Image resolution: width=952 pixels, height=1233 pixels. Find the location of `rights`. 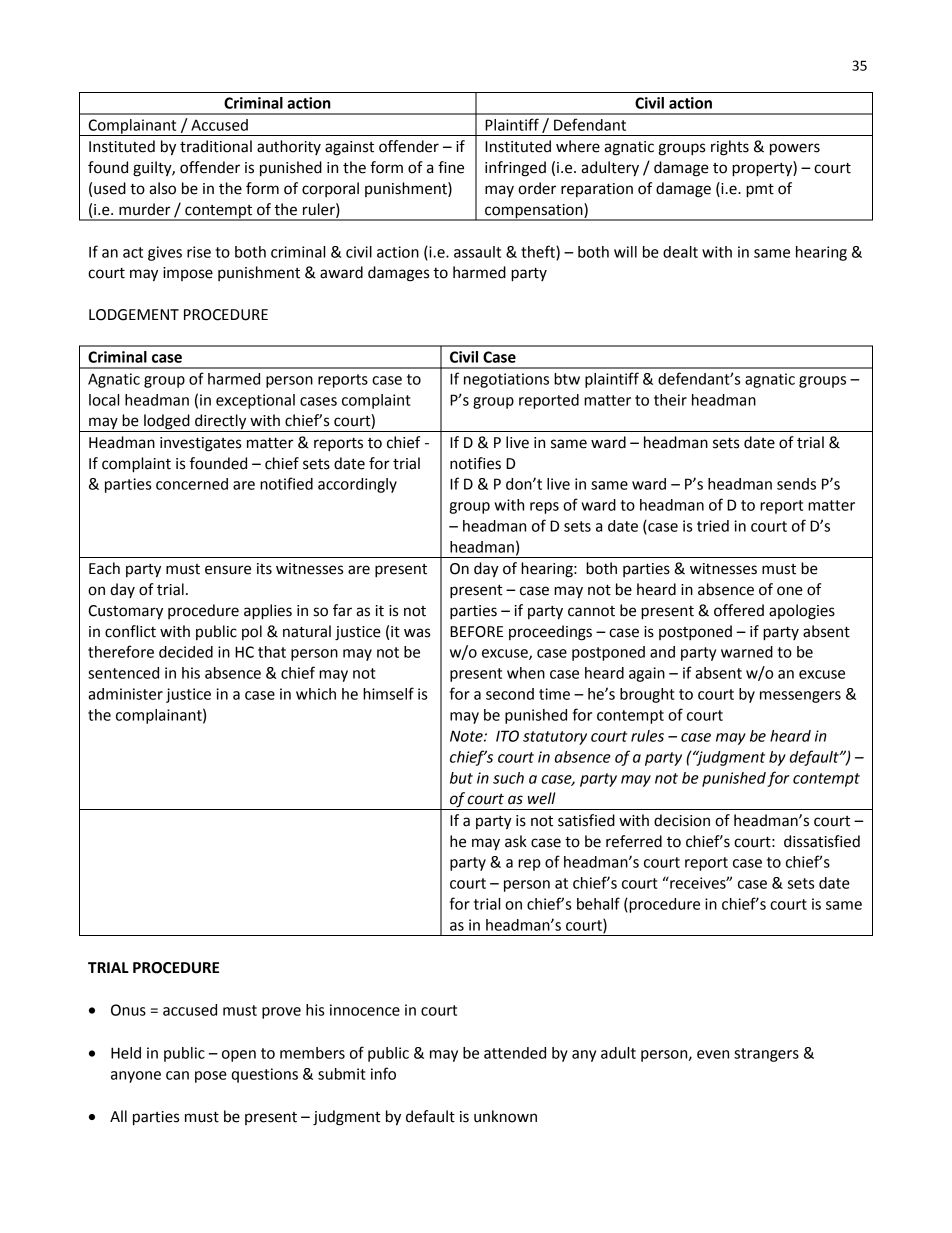

rights is located at coordinates (730, 148).
